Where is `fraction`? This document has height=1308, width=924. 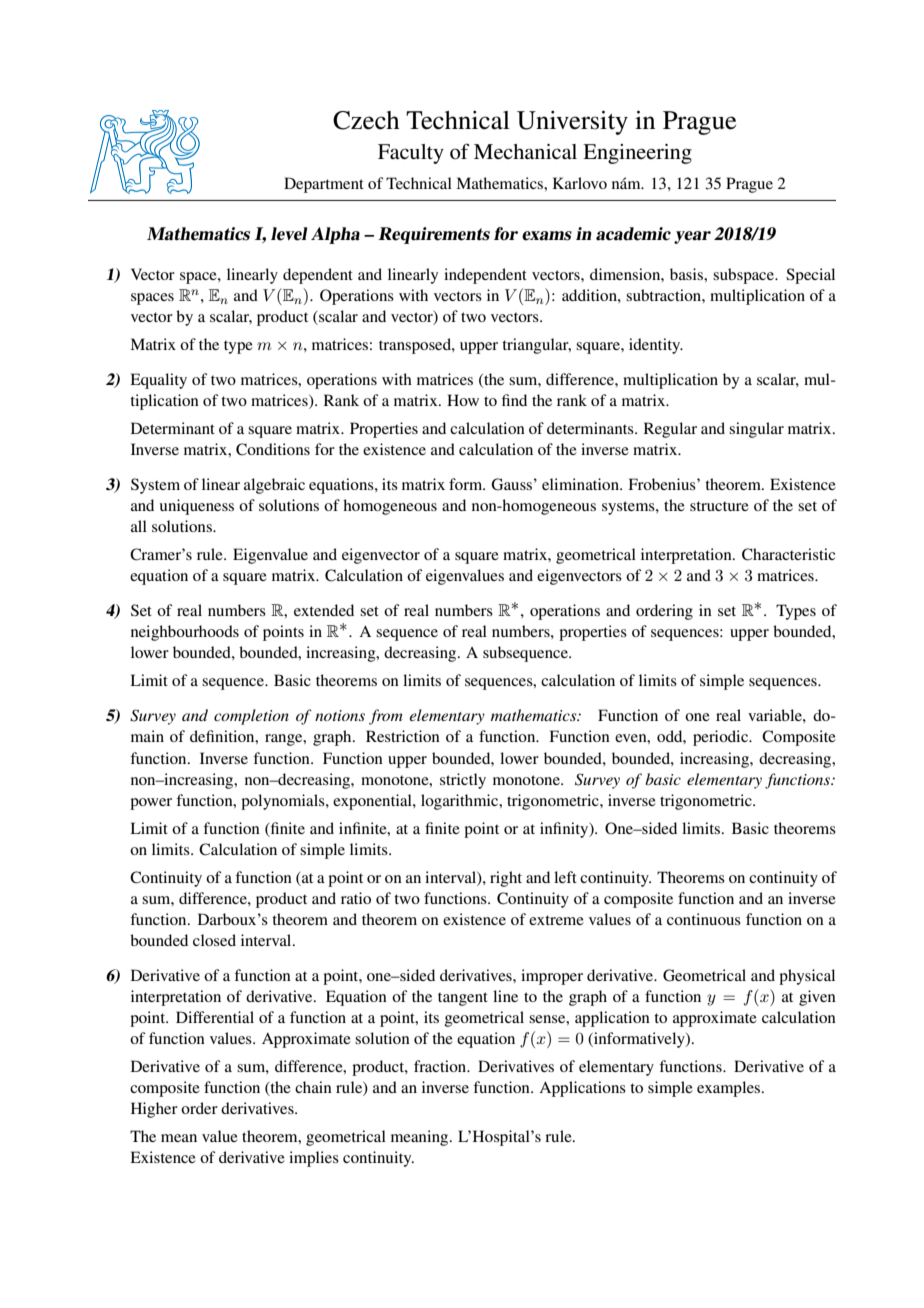
fraction is located at coordinates (441, 1066).
